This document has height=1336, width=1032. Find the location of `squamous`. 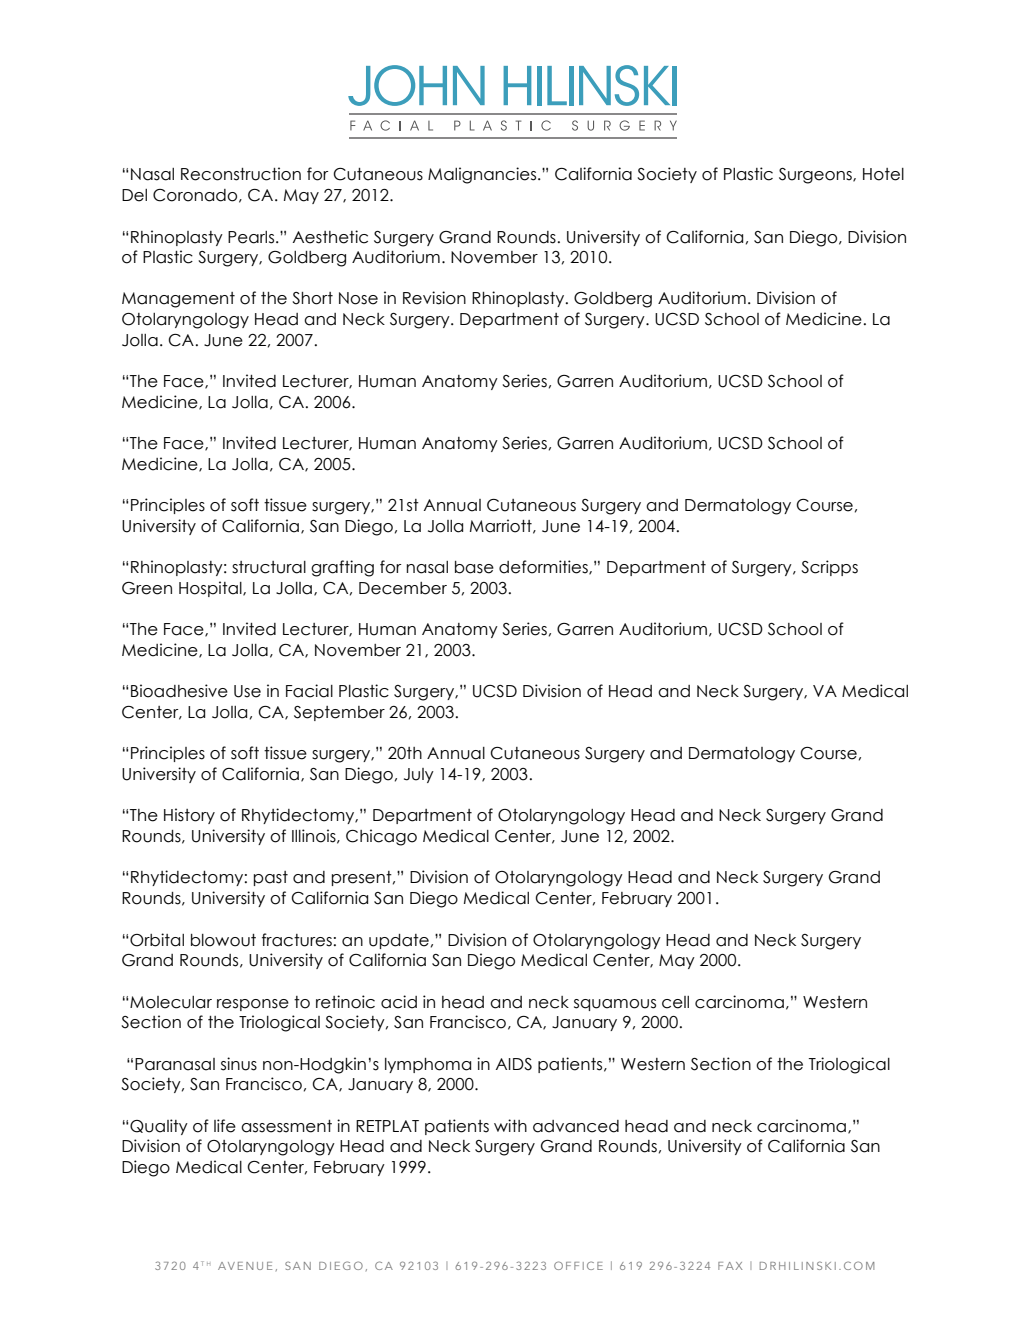

squamous is located at coordinates (615, 1005).
